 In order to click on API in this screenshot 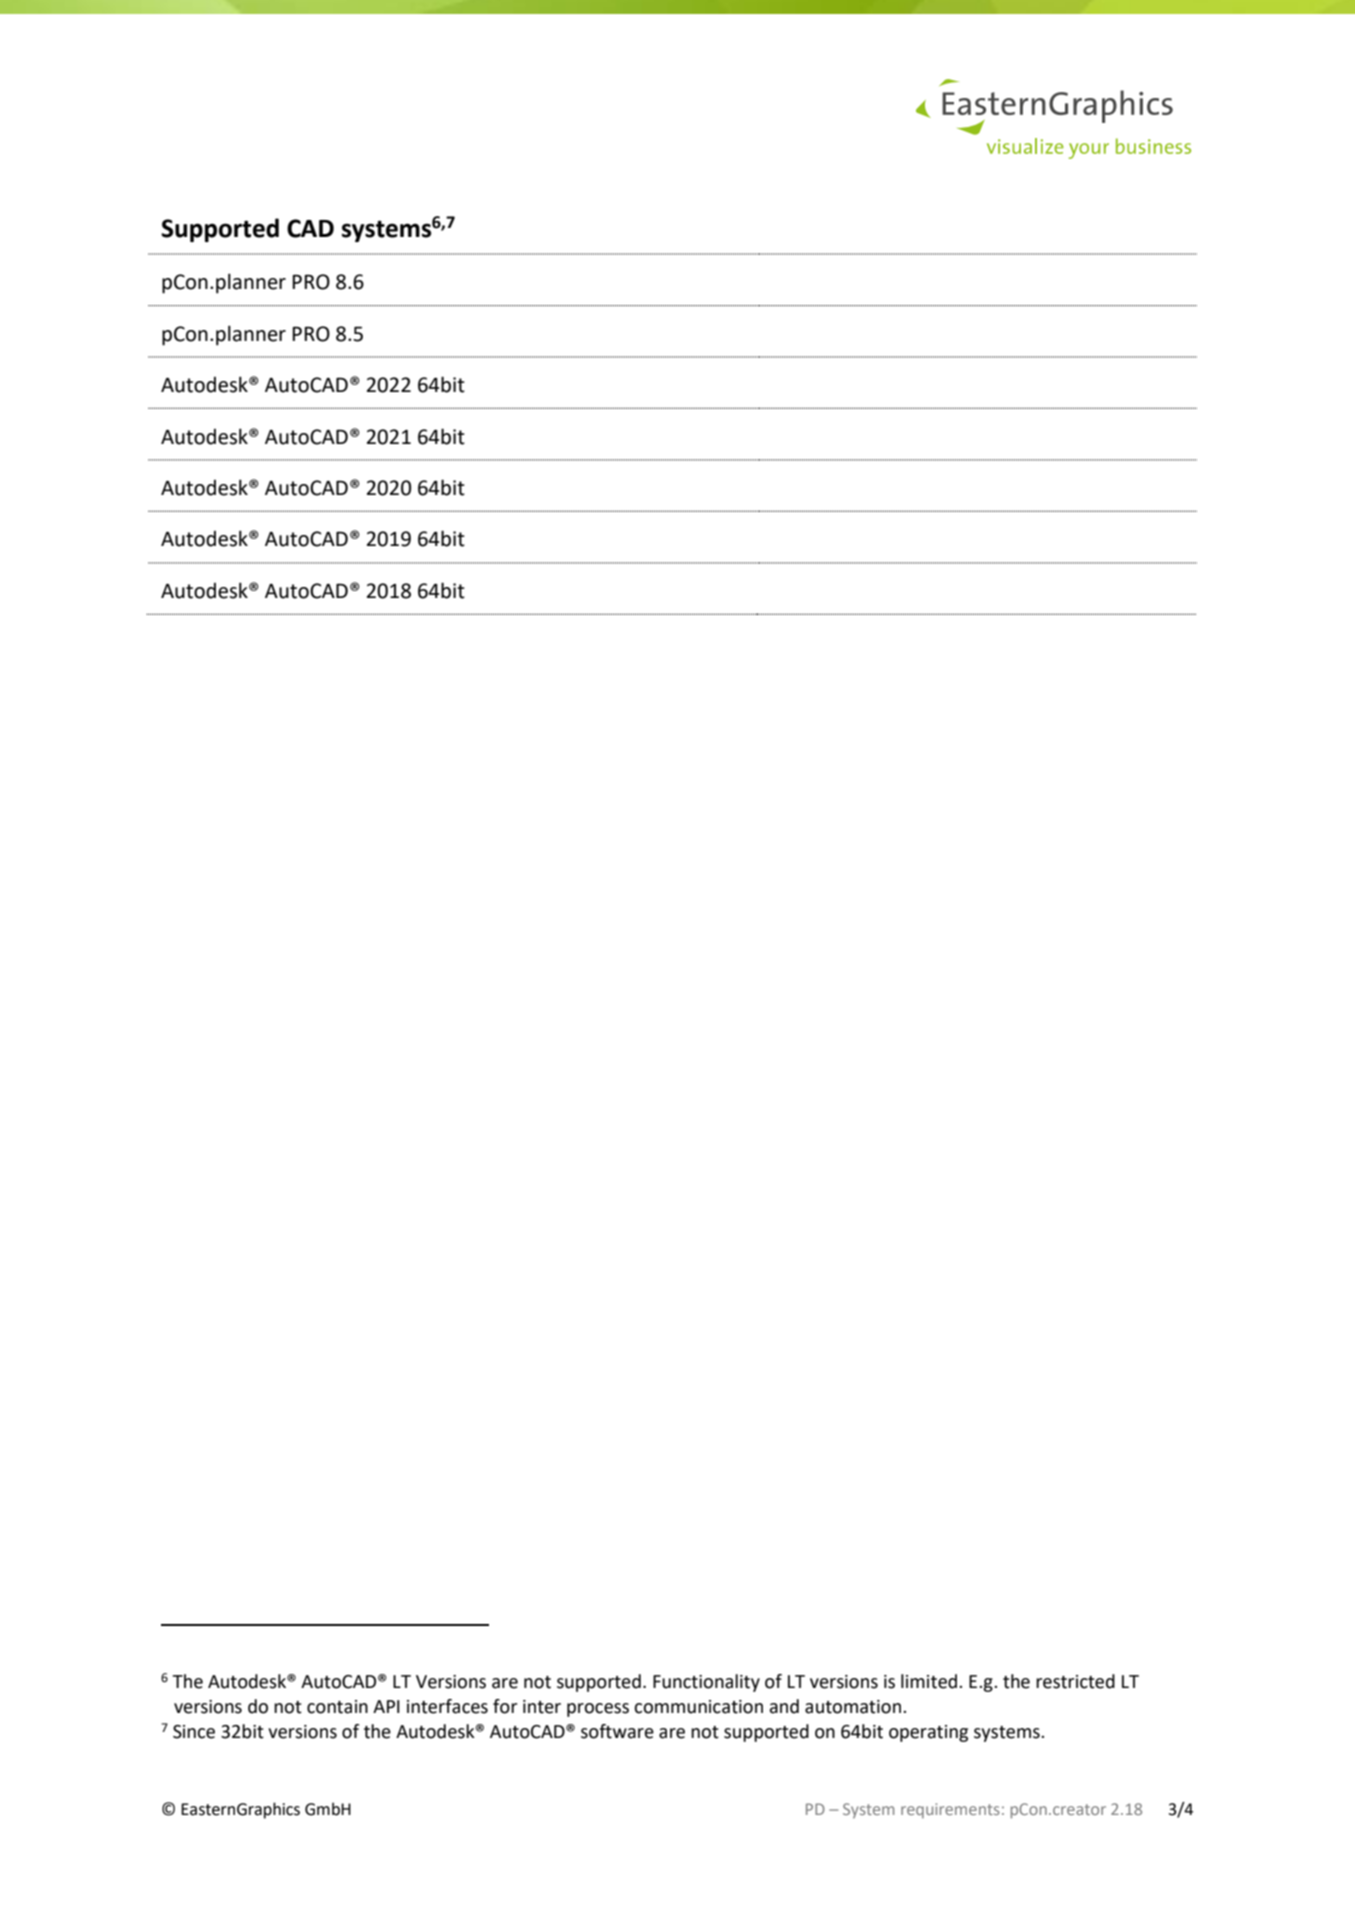, I will do `click(386, 1706)`.
